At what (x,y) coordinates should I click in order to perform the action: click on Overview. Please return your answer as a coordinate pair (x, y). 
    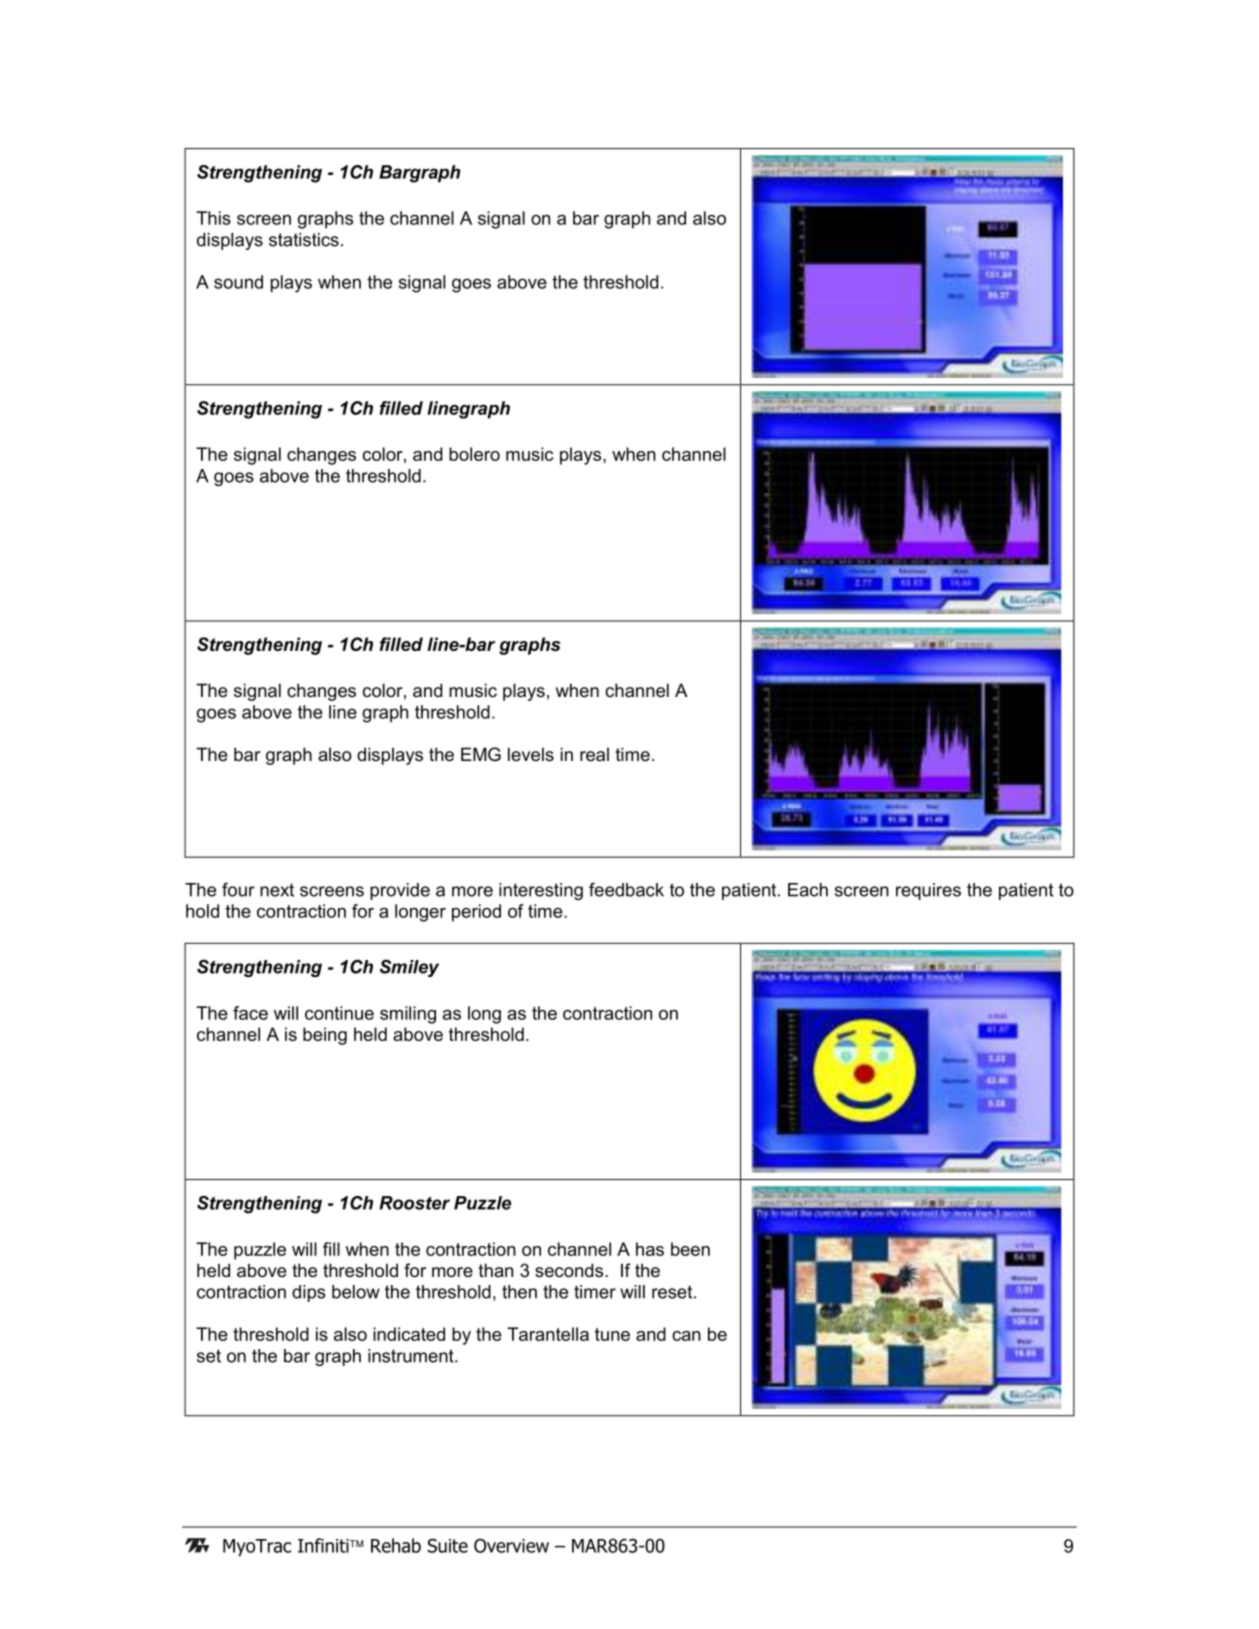
    Looking at the image, I should click on (511, 1545).
